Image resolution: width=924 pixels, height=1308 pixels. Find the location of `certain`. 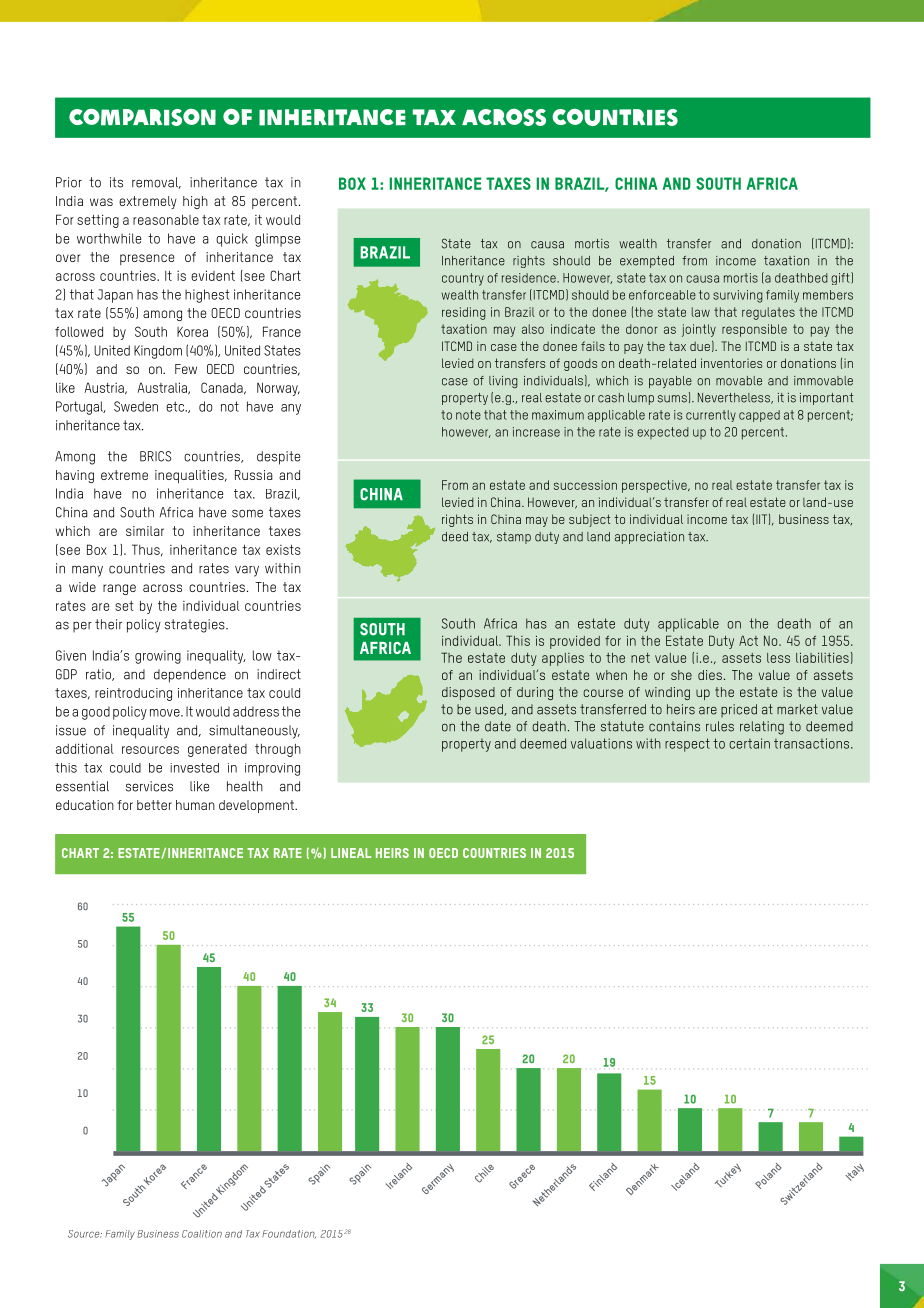

certain is located at coordinates (749, 743).
